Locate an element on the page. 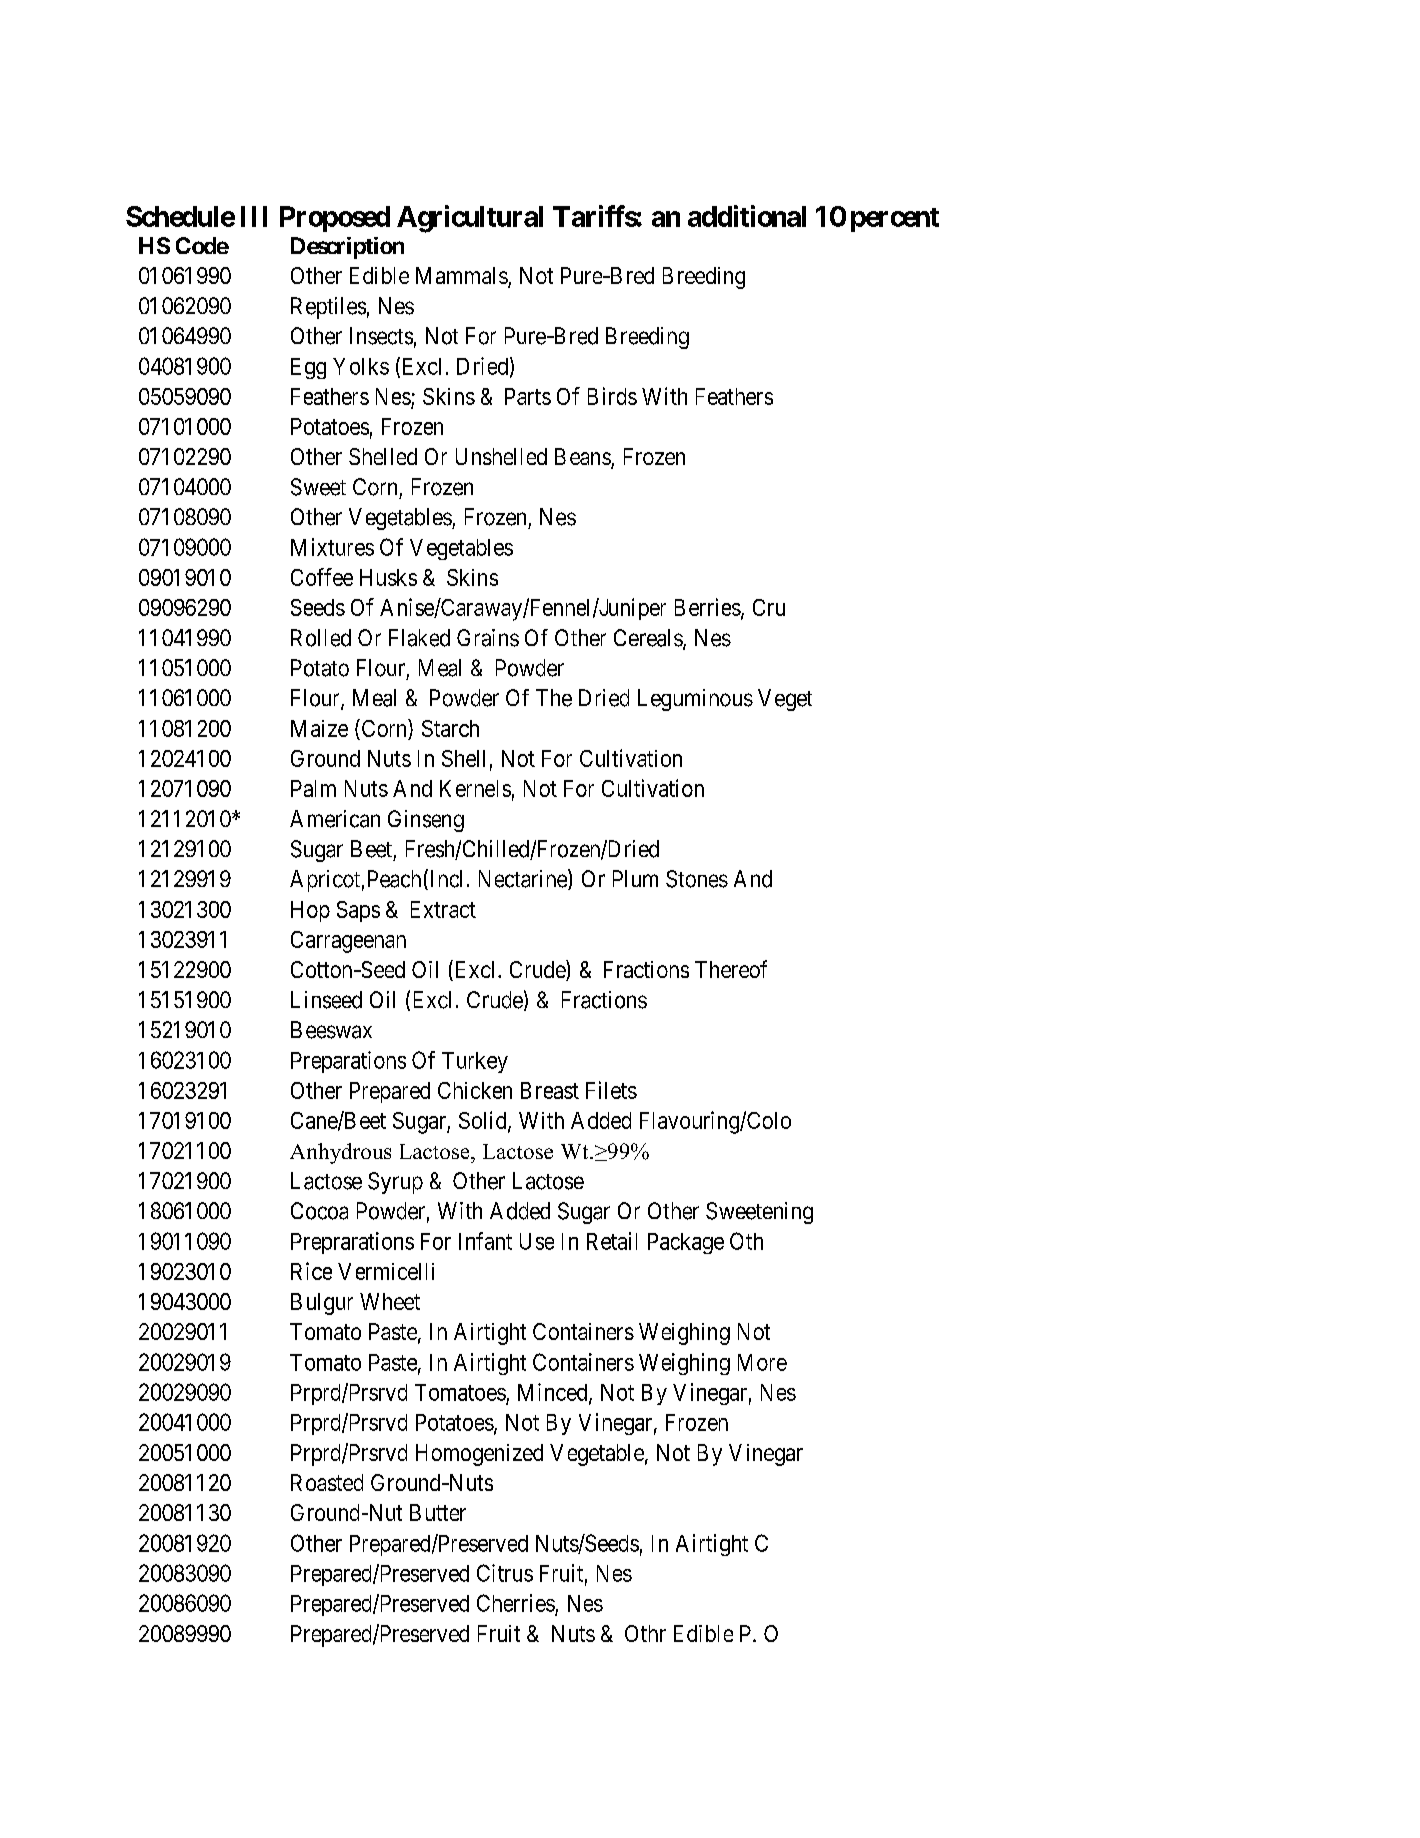 The width and height of the page is (1420, 1838). Othr is located at coordinates (645, 1633).
